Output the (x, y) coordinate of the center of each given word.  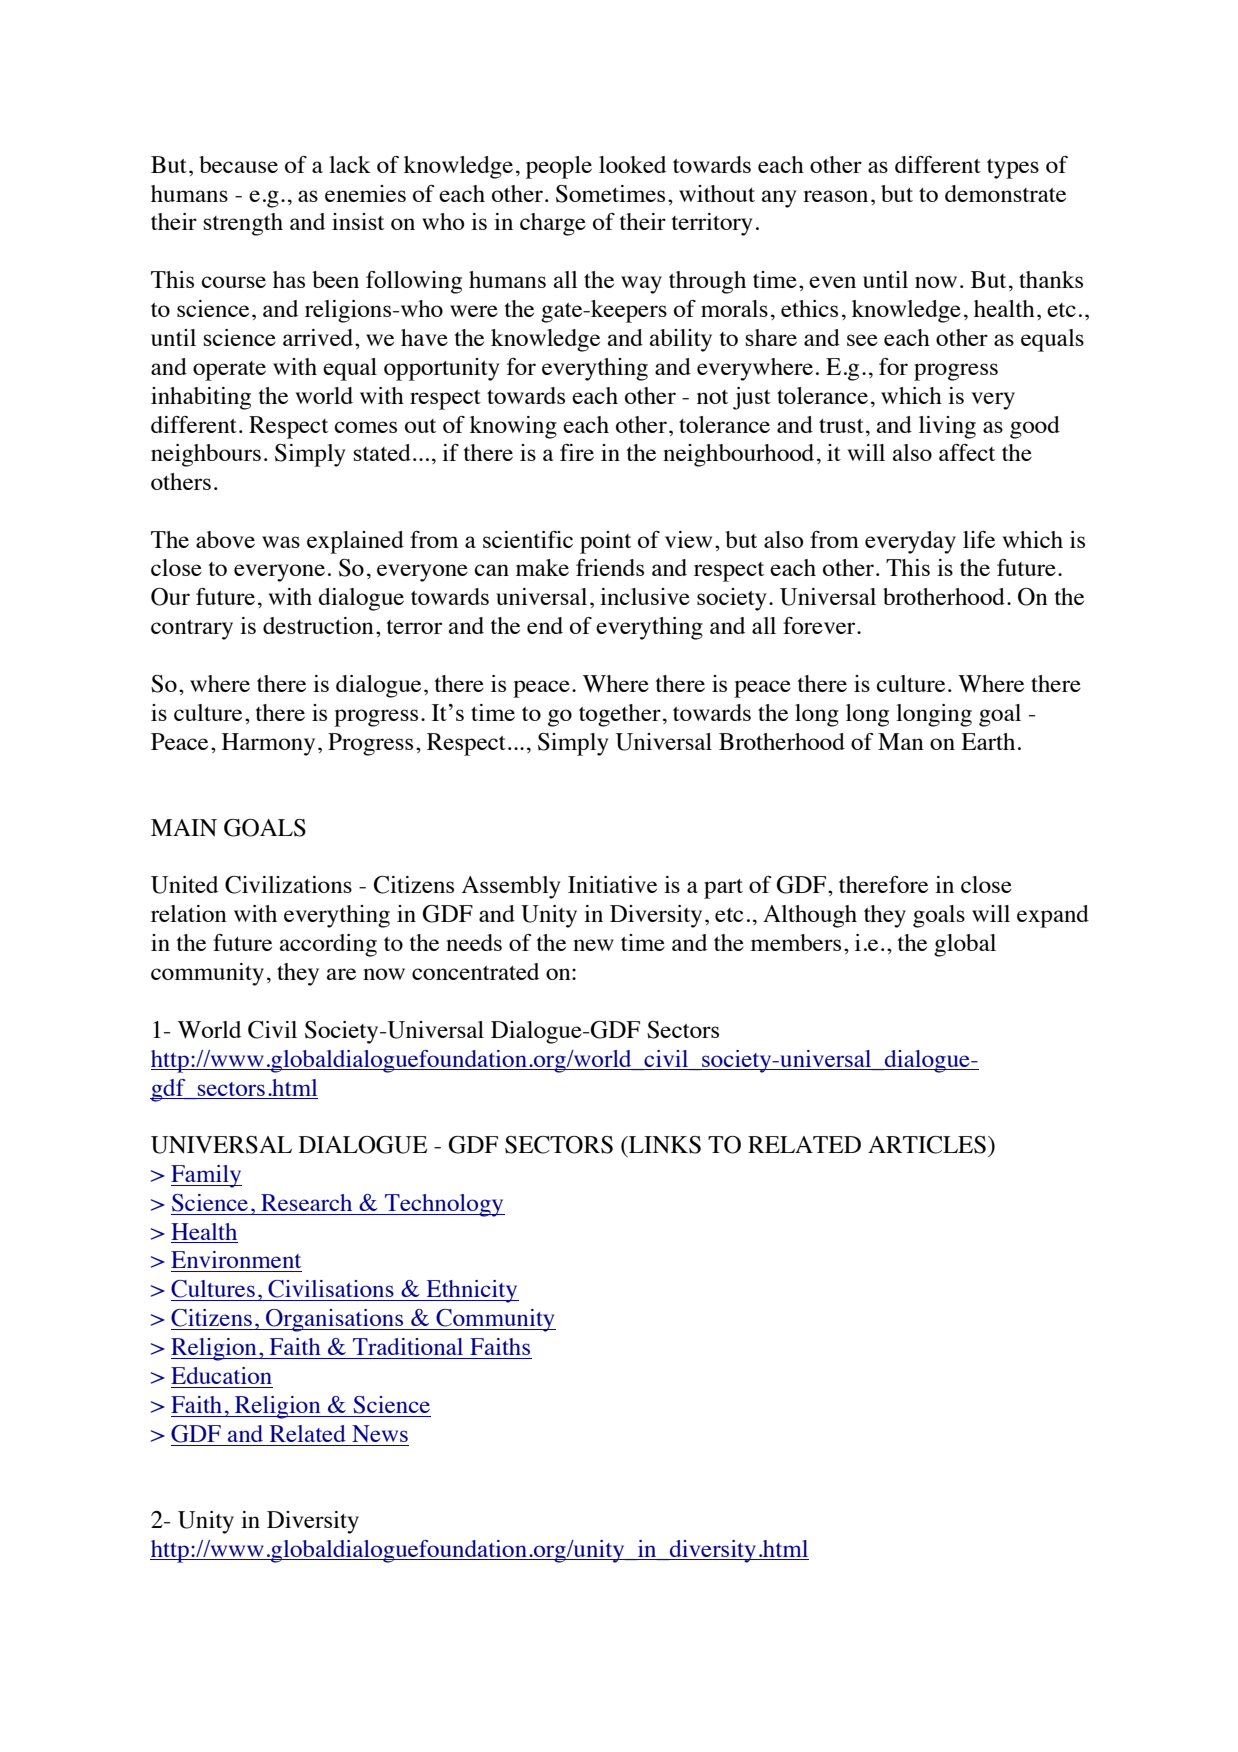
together (620, 715)
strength (243, 224)
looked (632, 164)
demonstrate (1005, 193)
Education (221, 1375)
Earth (988, 741)
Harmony (268, 744)
